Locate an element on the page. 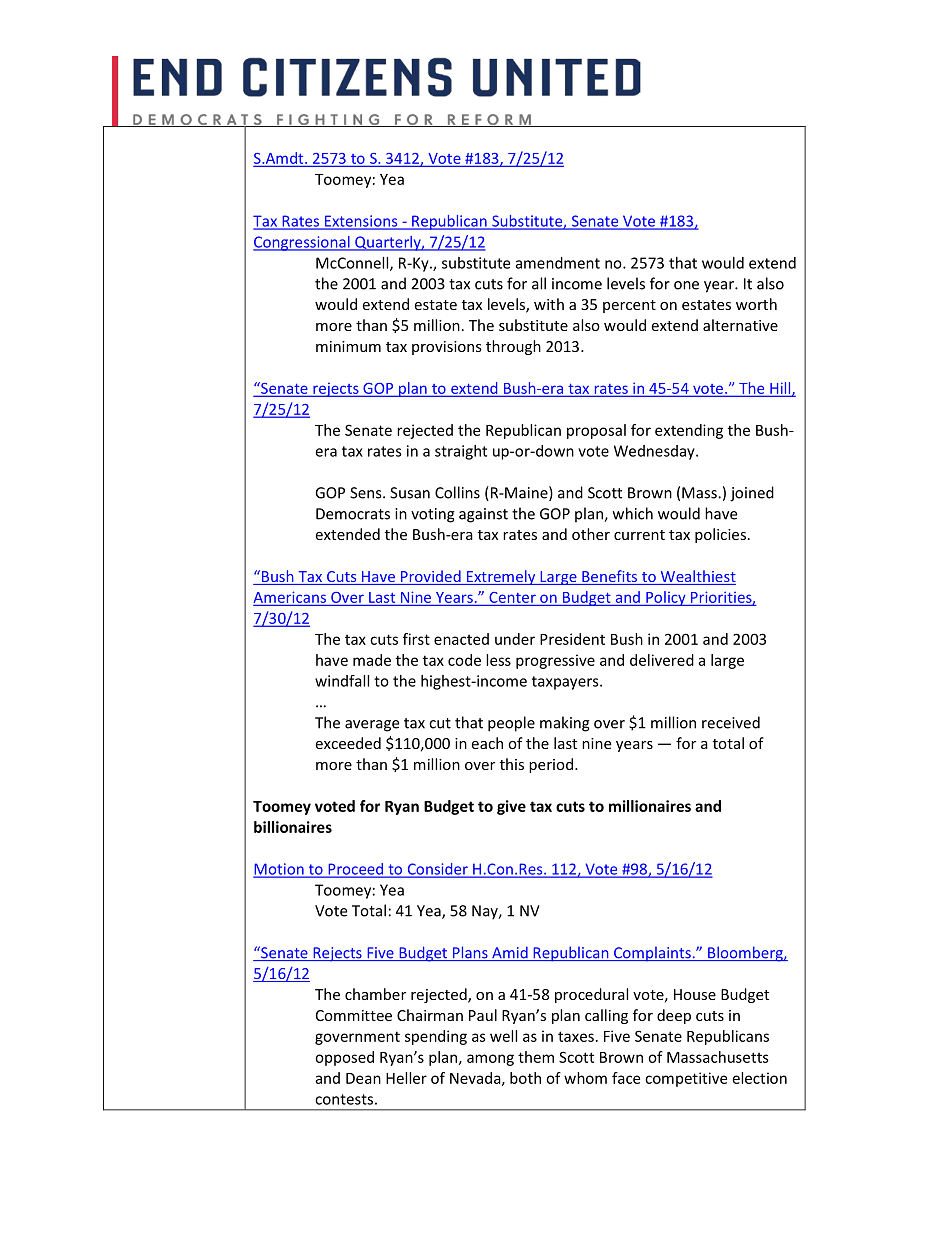 The height and width of the image is (1233, 952). policies is located at coordinates (720, 535).
